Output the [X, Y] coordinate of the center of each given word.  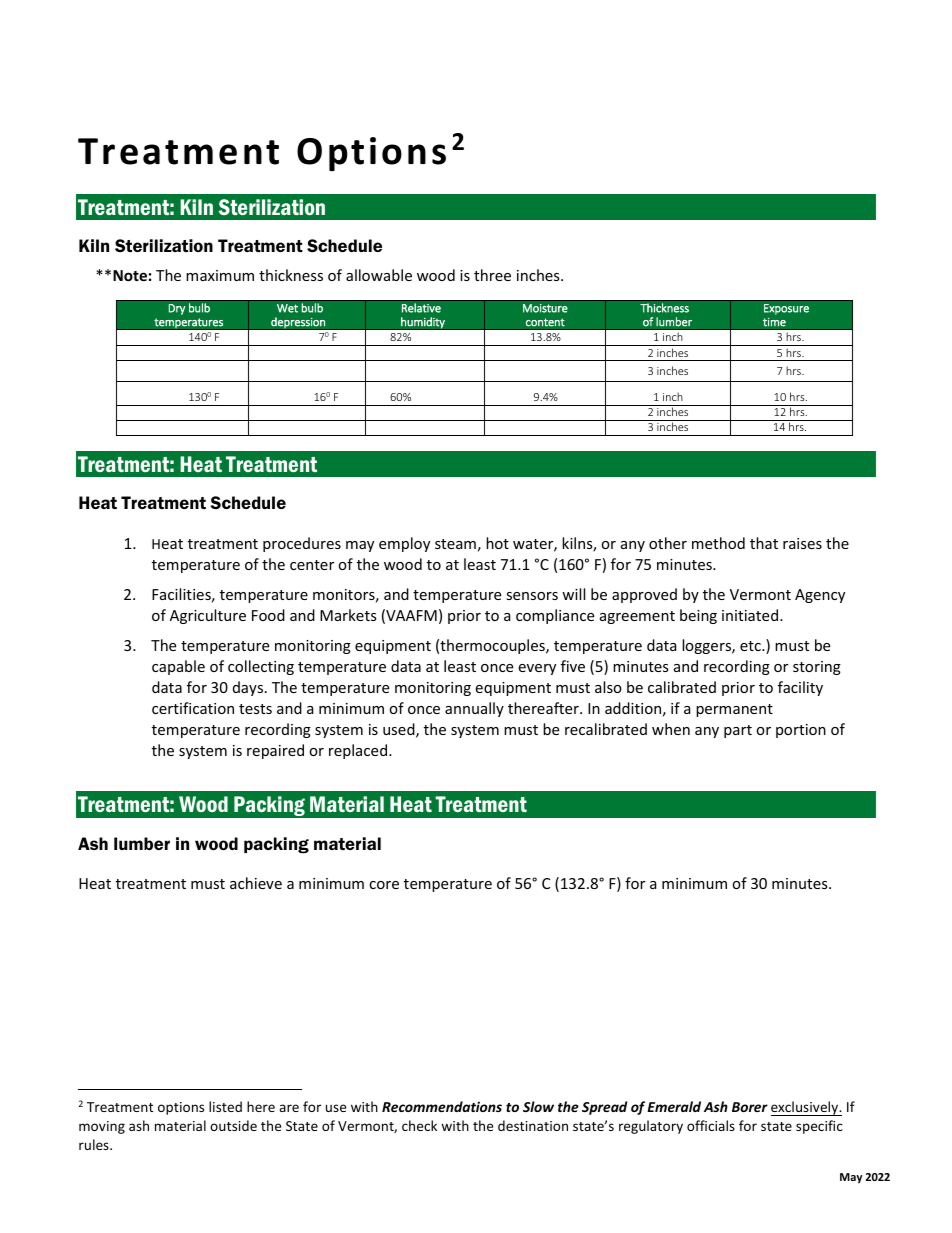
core [384, 885]
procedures [302, 544]
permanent [734, 710]
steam [455, 544]
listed [225, 1106]
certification [193, 708]
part [738, 731]
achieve [256, 883]
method [718, 543]
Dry [177, 309]
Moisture [545, 308]
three [492, 275]
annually [474, 709]
